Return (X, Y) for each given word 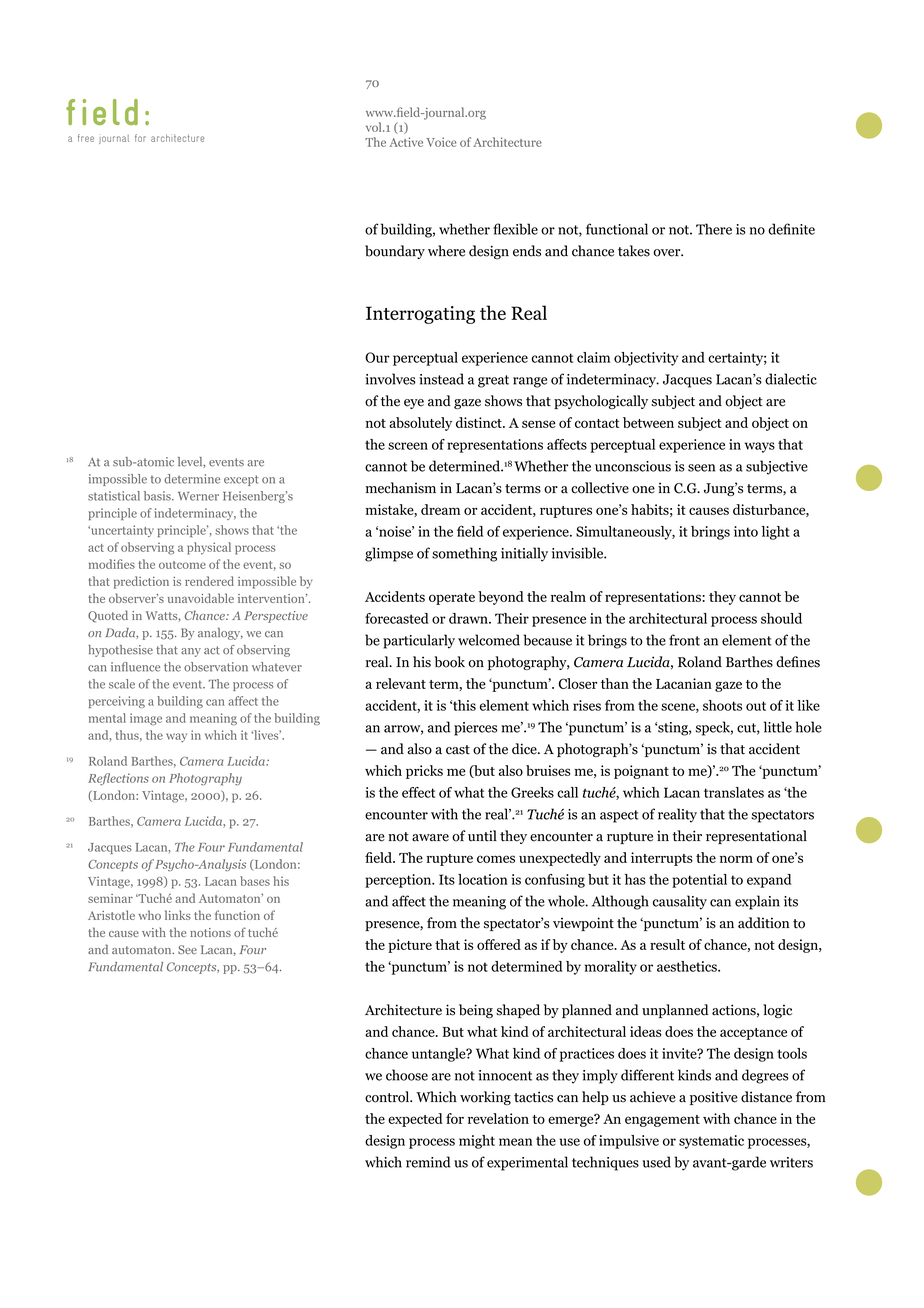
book (449, 662)
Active (406, 142)
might (477, 1142)
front (684, 640)
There (714, 229)
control (388, 1097)
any (191, 652)
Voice (441, 142)
